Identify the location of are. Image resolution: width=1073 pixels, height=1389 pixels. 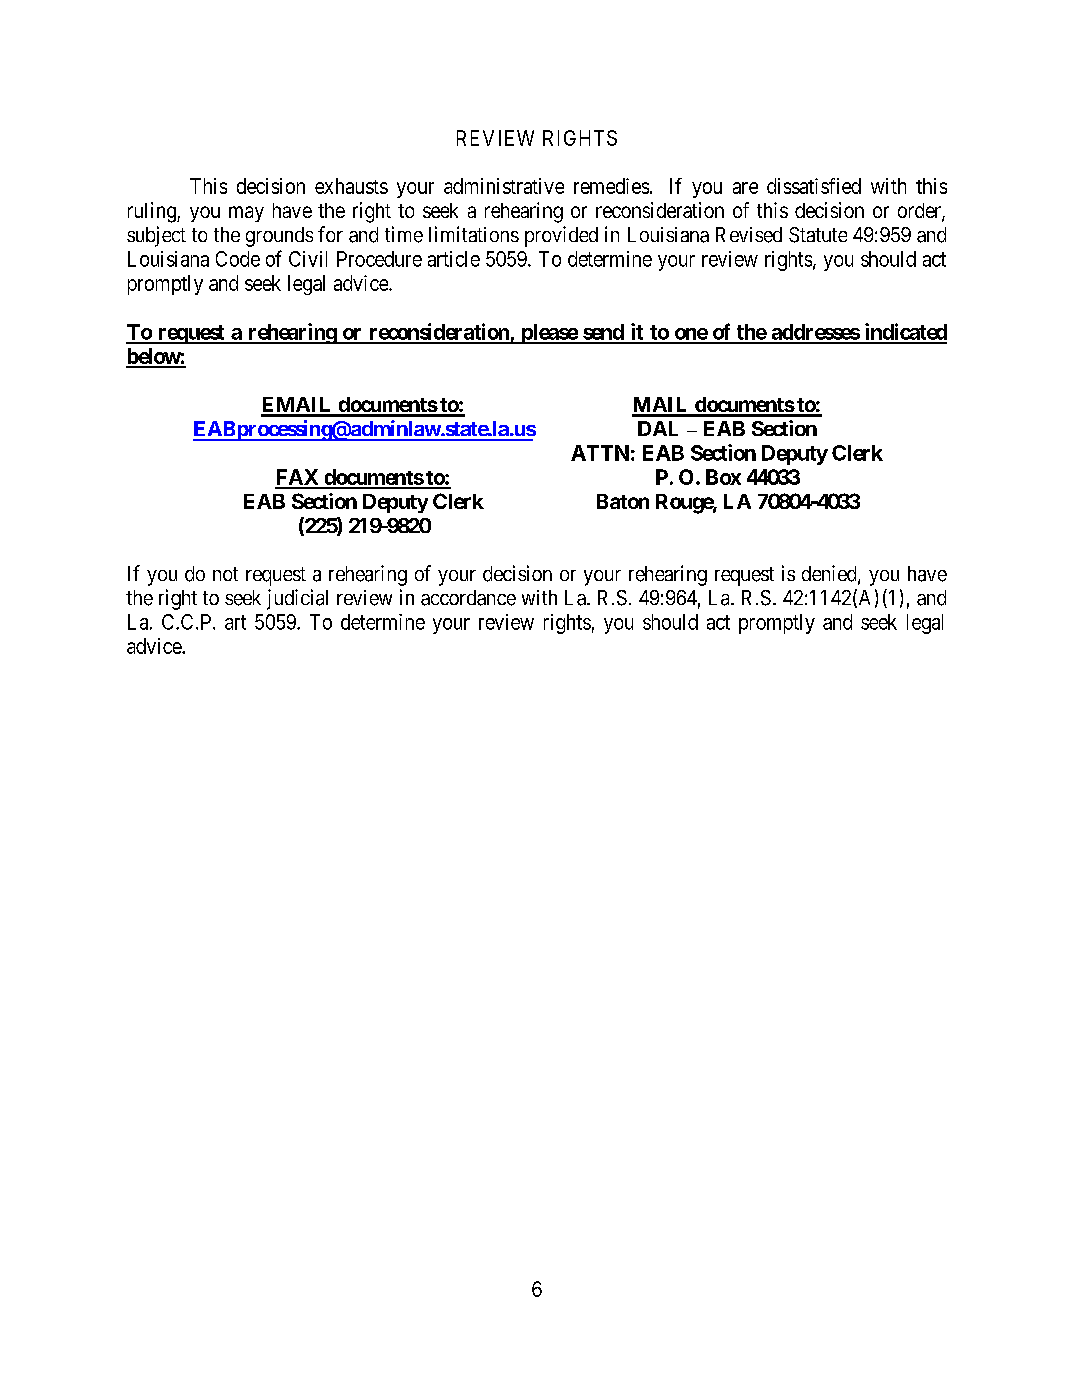
(745, 188).
